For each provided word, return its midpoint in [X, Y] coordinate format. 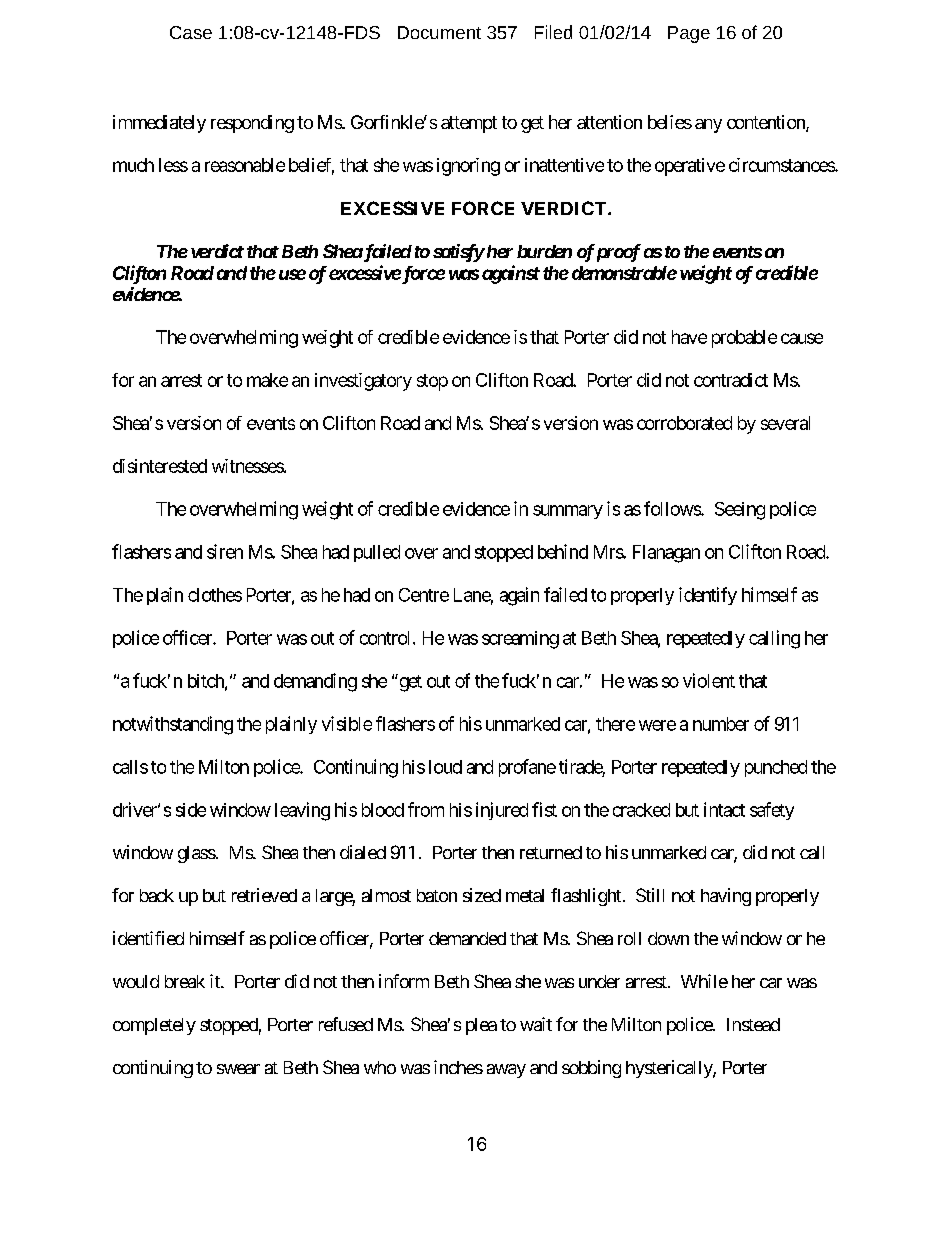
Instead [753, 1024]
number [721, 724]
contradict [731, 380]
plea [481, 1026]
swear [238, 1069]
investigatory [363, 382]
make [267, 380]
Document [439, 32]
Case [191, 32]
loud [445, 767]
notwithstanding [173, 725]
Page [689, 34]
